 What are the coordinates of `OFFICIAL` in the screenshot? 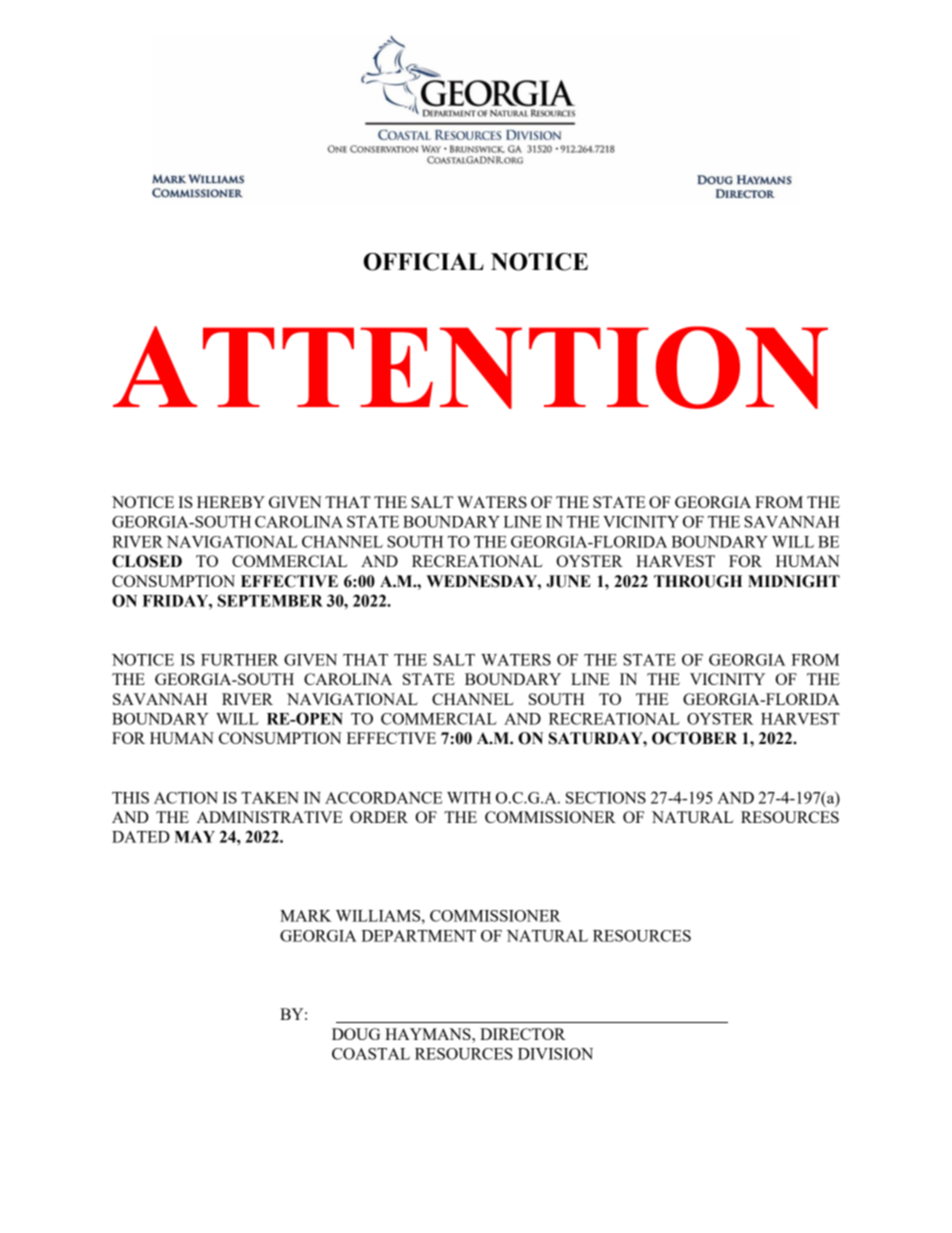 It's located at (423, 262).
